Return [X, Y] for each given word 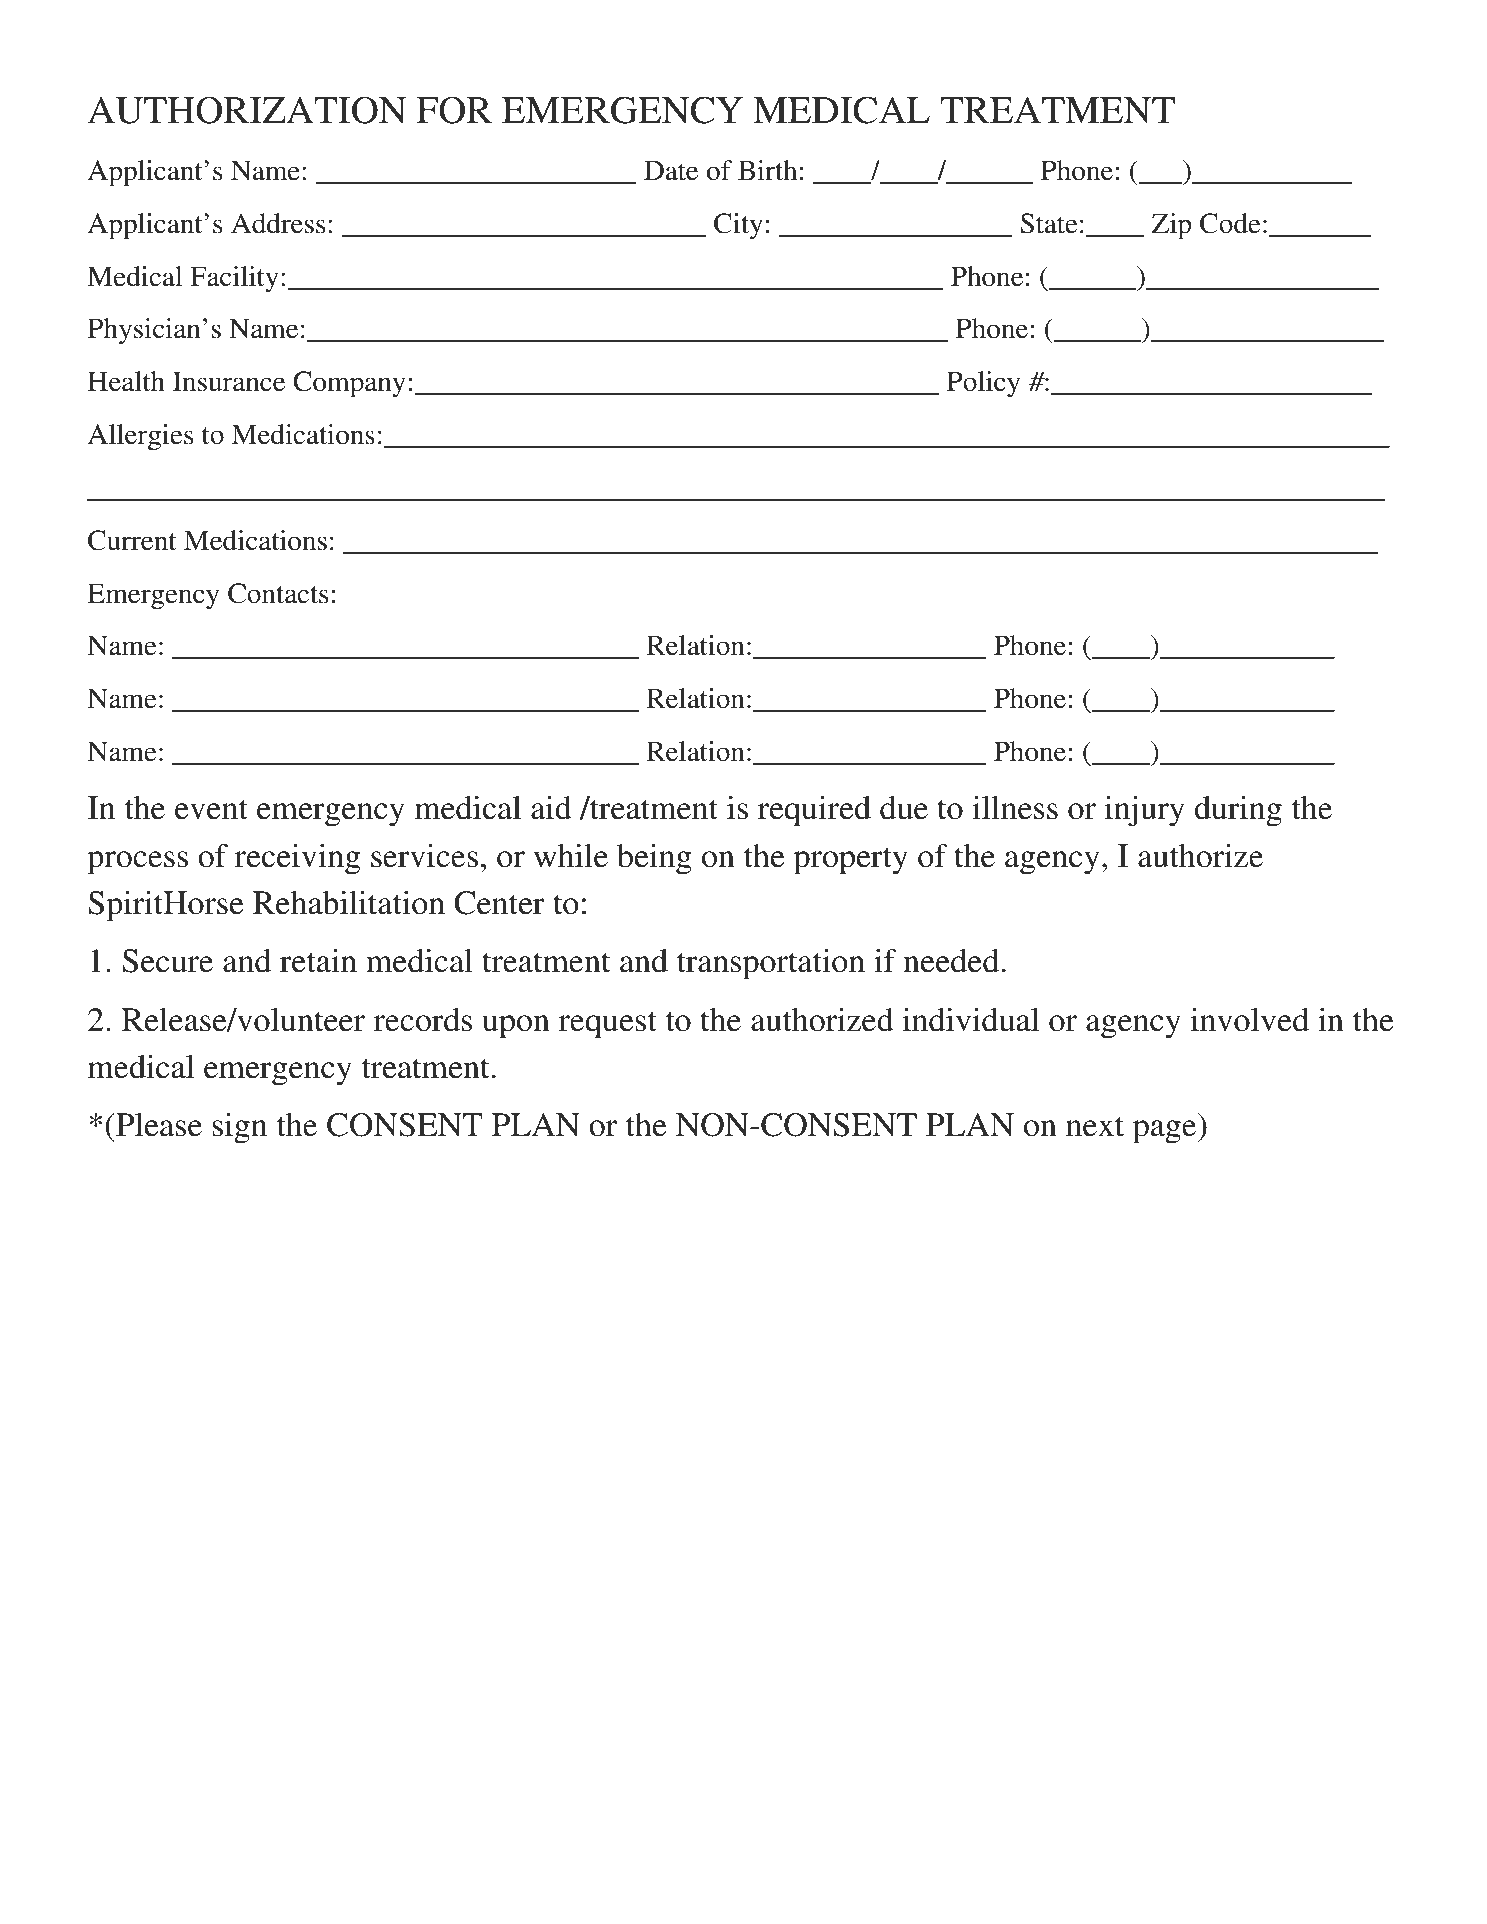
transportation [771, 964]
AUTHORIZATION [247, 110]
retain [318, 961]
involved [1250, 1020]
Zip [1171, 226]
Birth [767, 170]
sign [239, 1128]
